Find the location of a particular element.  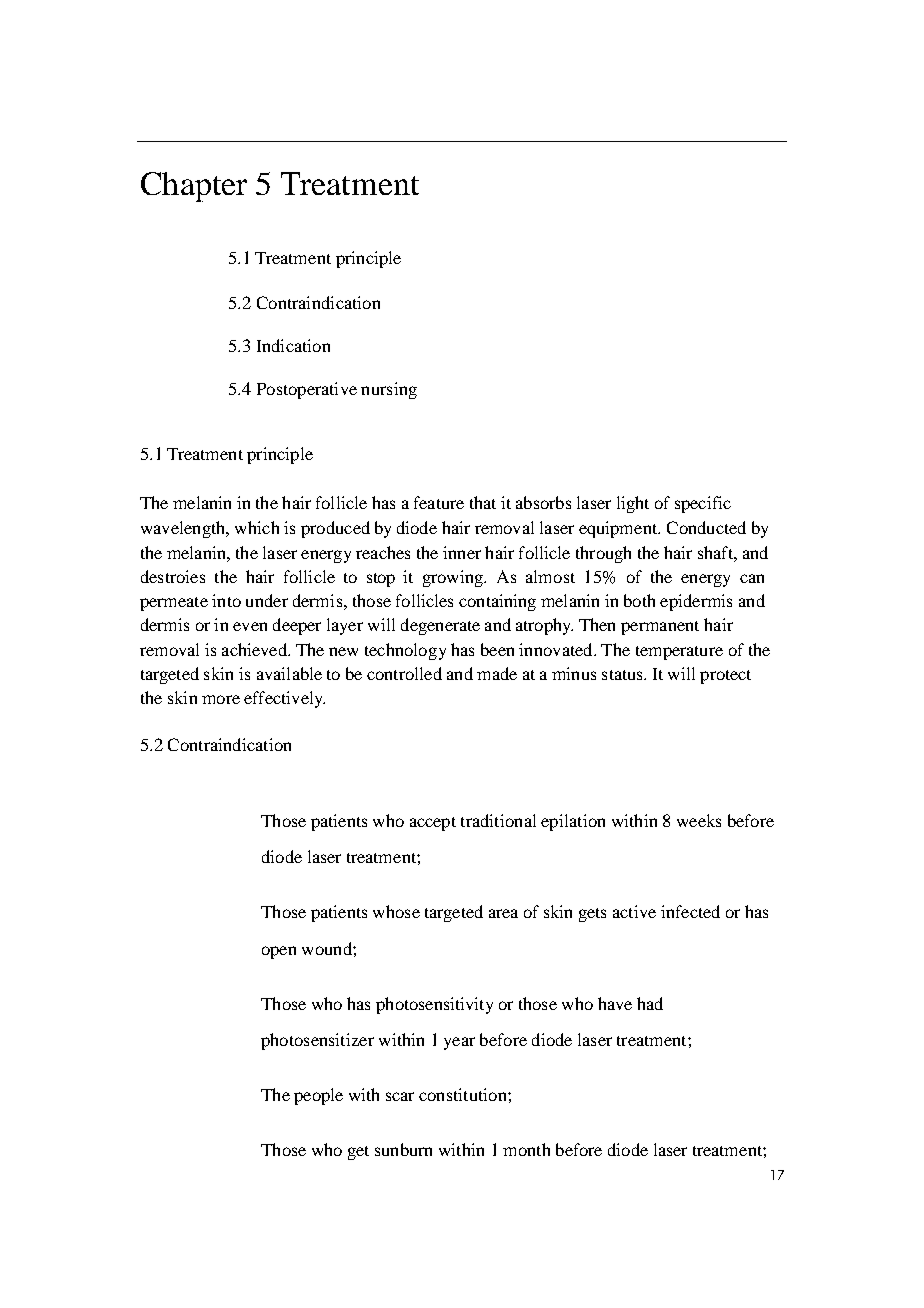

achieved is located at coordinates (255, 649).
